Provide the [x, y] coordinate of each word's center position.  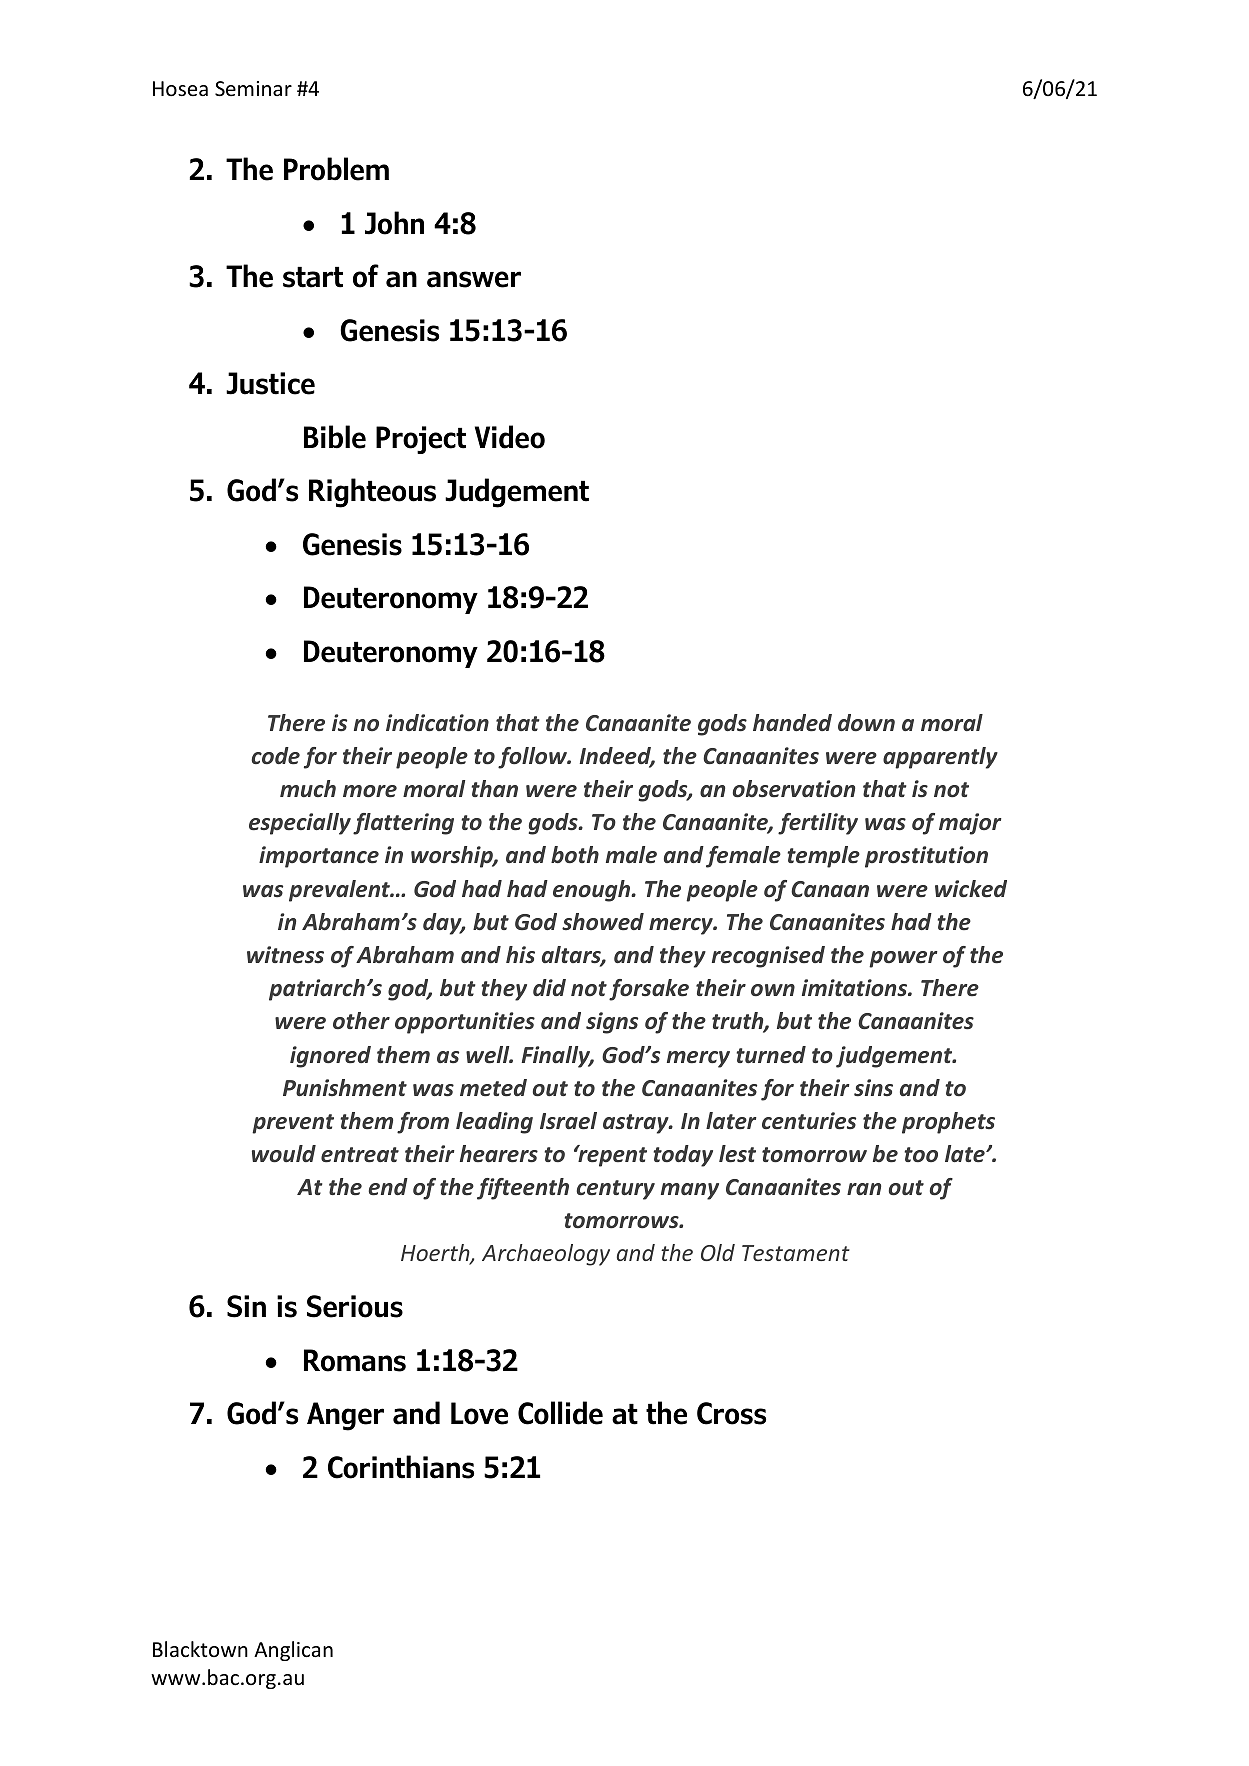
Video [510, 437]
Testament [796, 1253]
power [903, 959]
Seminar [253, 89]
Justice [270, 383]
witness [285, 955]
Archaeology [546, 1255]
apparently [940, 758]
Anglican [293, 1651]
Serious [355, 1306]
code [276, 756]
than [494, 788]
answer [474, 279]
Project [421, 440]
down [866, 723]
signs [612, 1023]
